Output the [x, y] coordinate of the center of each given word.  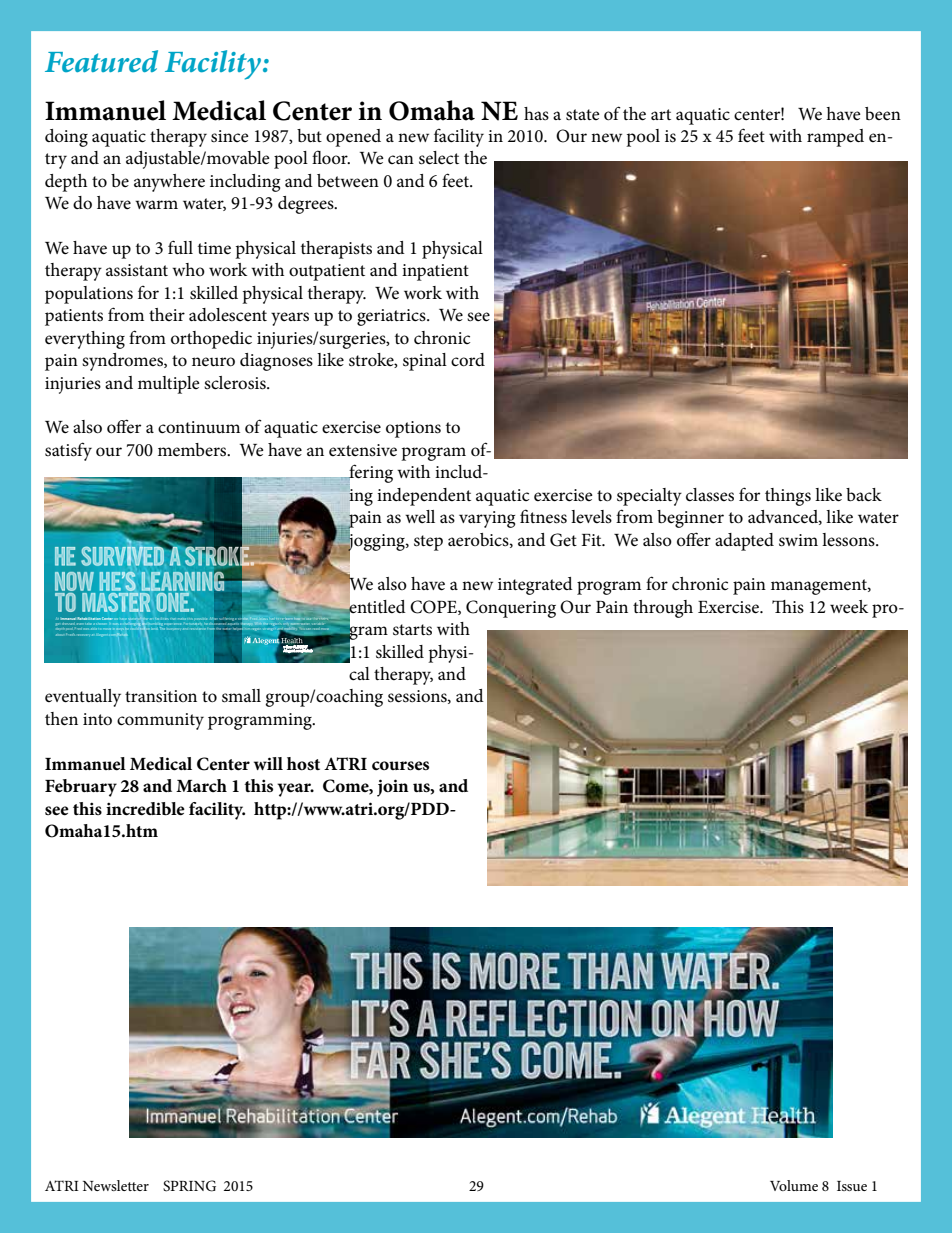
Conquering [511, 609]
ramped [835, 138]
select [439, 158]
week [849, 606]
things [788, 497]
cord [468, 360]
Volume [794, 1185]
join [393, 788]
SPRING [189, 1186]
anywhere [169, 183]
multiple [169, 385]
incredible [145, 809]
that [173, 619]
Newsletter [116, 1185]
